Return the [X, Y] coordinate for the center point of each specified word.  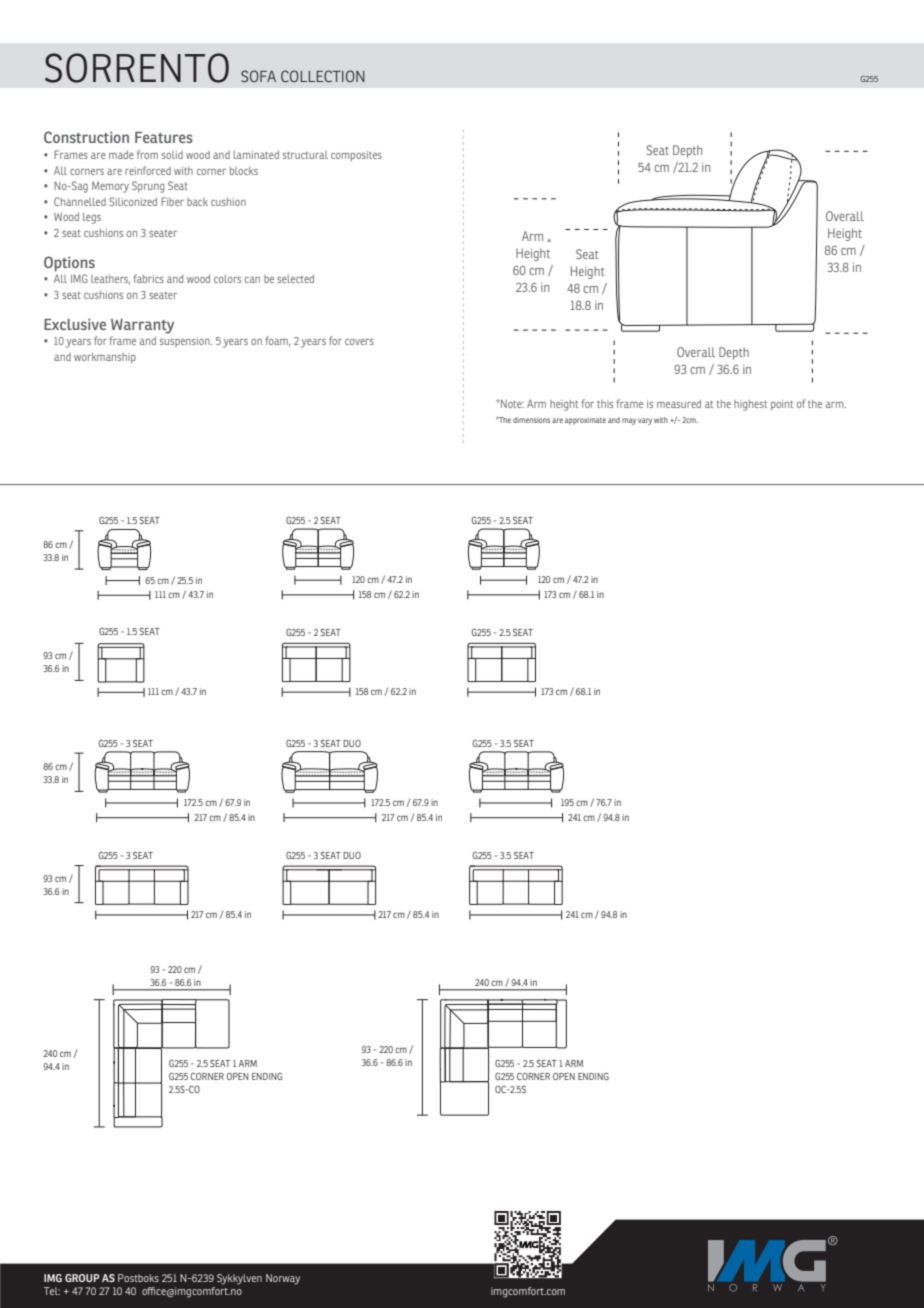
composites [356, 156]
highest [750, 405]
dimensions [531, 420]
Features [164, 137]
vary [645, 421]
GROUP [82, 1278]
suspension [186, 342]
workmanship [105, 358]
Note [511, 403]
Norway [283, 1279]
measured [679, 404]
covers [359, 342]
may [629, 421]
